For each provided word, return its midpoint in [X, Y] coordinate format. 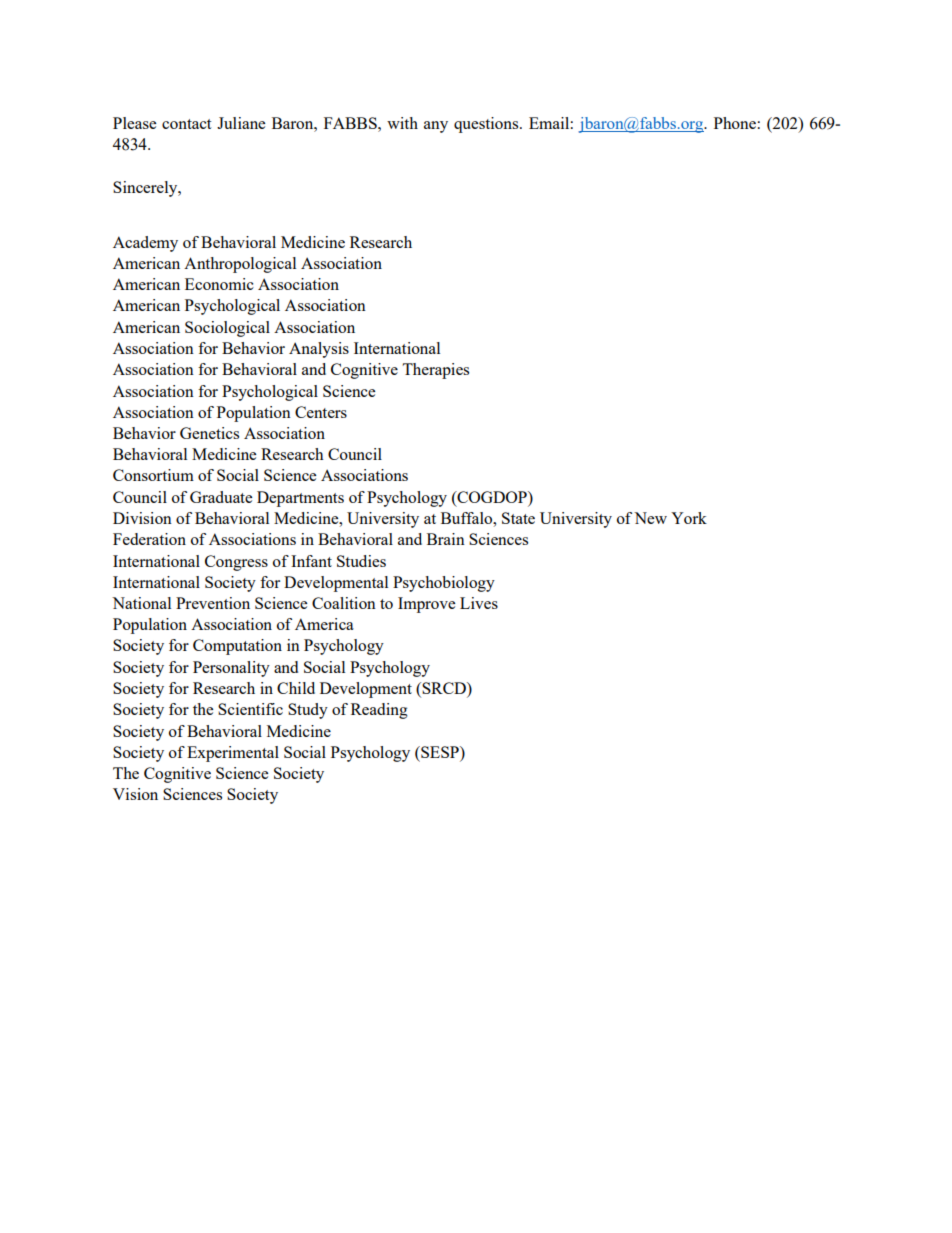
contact [186, 124]
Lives [479, 603]
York [689, 518]
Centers [321, 412]
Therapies [435, 371]
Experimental [233, 754]
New [650, 518]
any [436, 127]
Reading [379, 711]
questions [487, 125]
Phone [735, 123]
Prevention [213, 603]
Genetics [209, 433]
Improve [426, 605]
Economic [219, 284]
